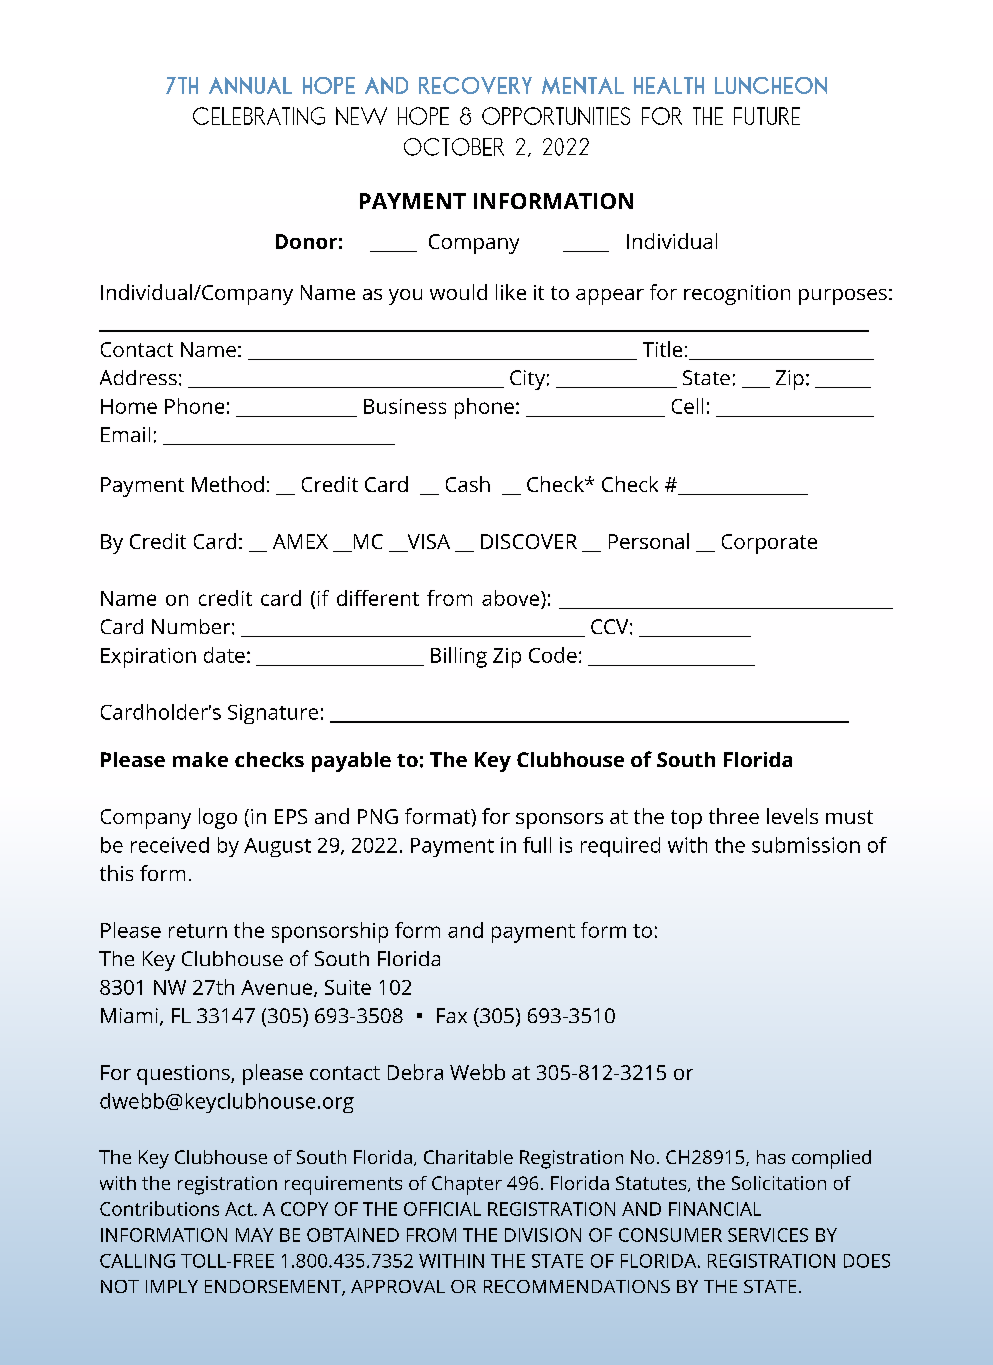 The image size is (993, 1365). What do you see at coordinates (767, 116) in the page?
I see `FUTURE` at bounding box center [767, 116].
